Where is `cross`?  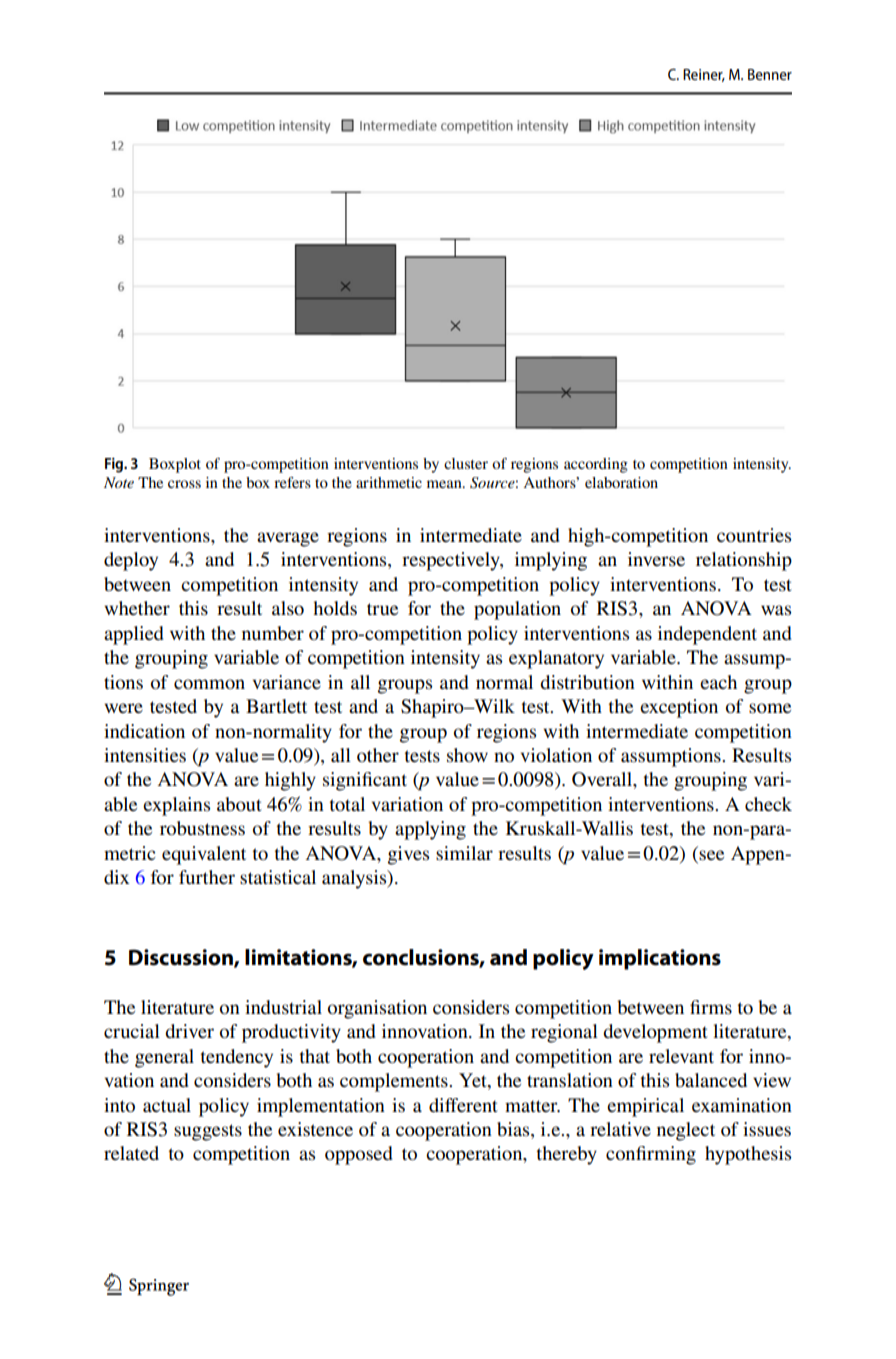
cross is located at coordinates (184, 484).
